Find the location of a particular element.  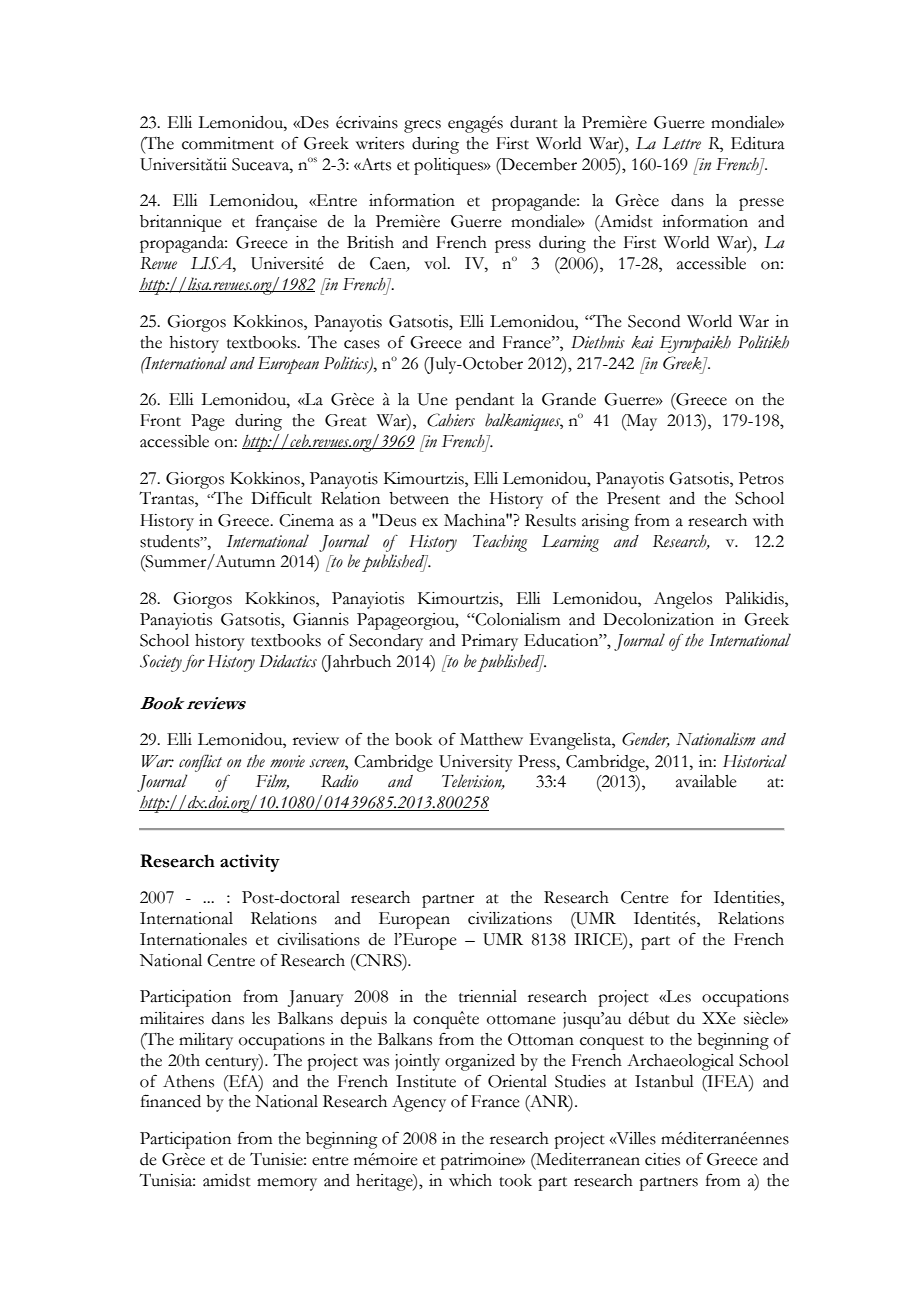

commitment is located at coordinates (228, 143).
